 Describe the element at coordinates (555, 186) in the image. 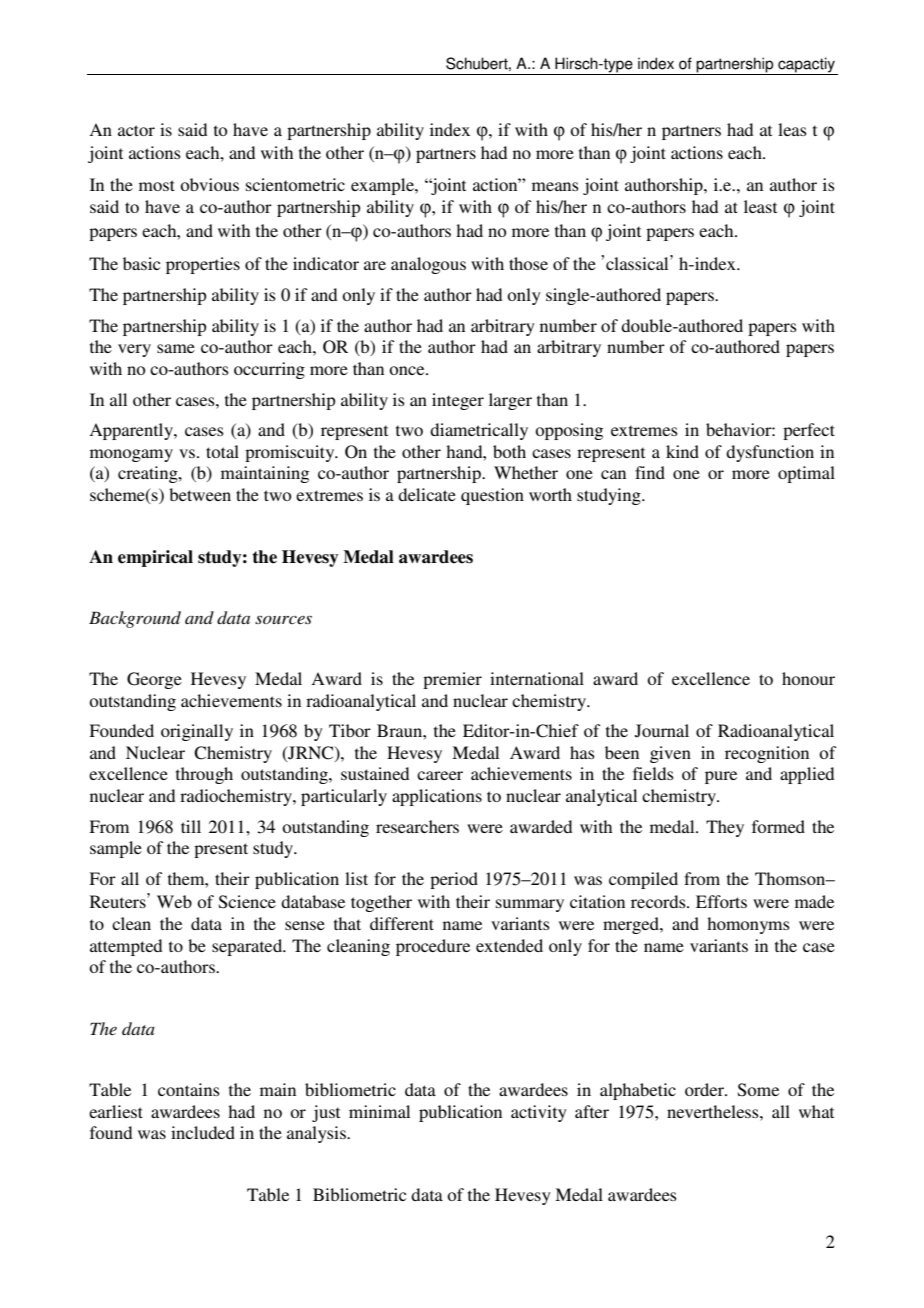

I see `means` at that location.
